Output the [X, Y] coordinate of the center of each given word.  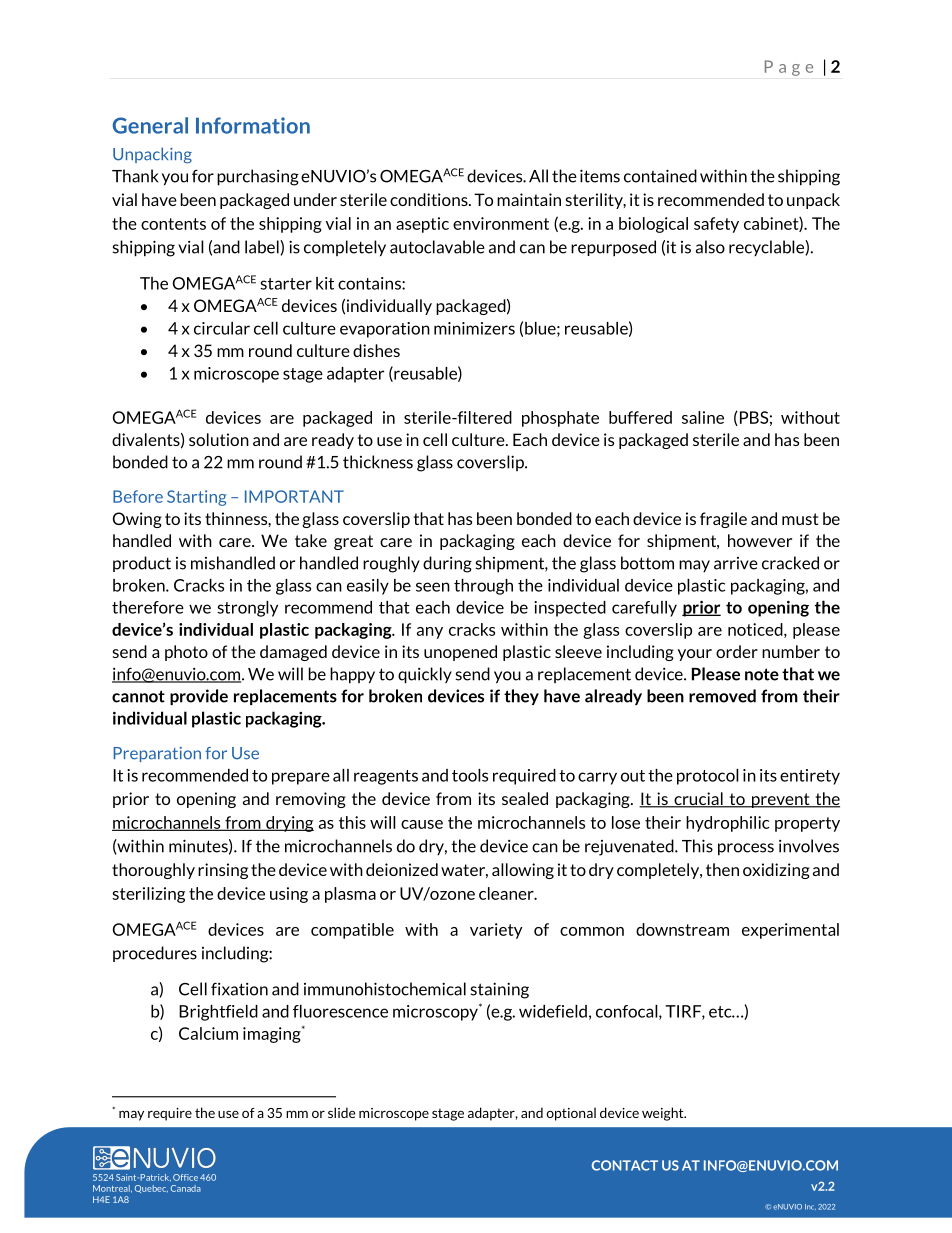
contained [660, 176]
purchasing [258, 177]
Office [185, 1177]
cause [422, 824]
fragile [723, 520]
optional [571, 1114]
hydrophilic [728, 824]
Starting [196, 498]
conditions [430, 199]
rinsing [223, 871]
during [447, 564]
